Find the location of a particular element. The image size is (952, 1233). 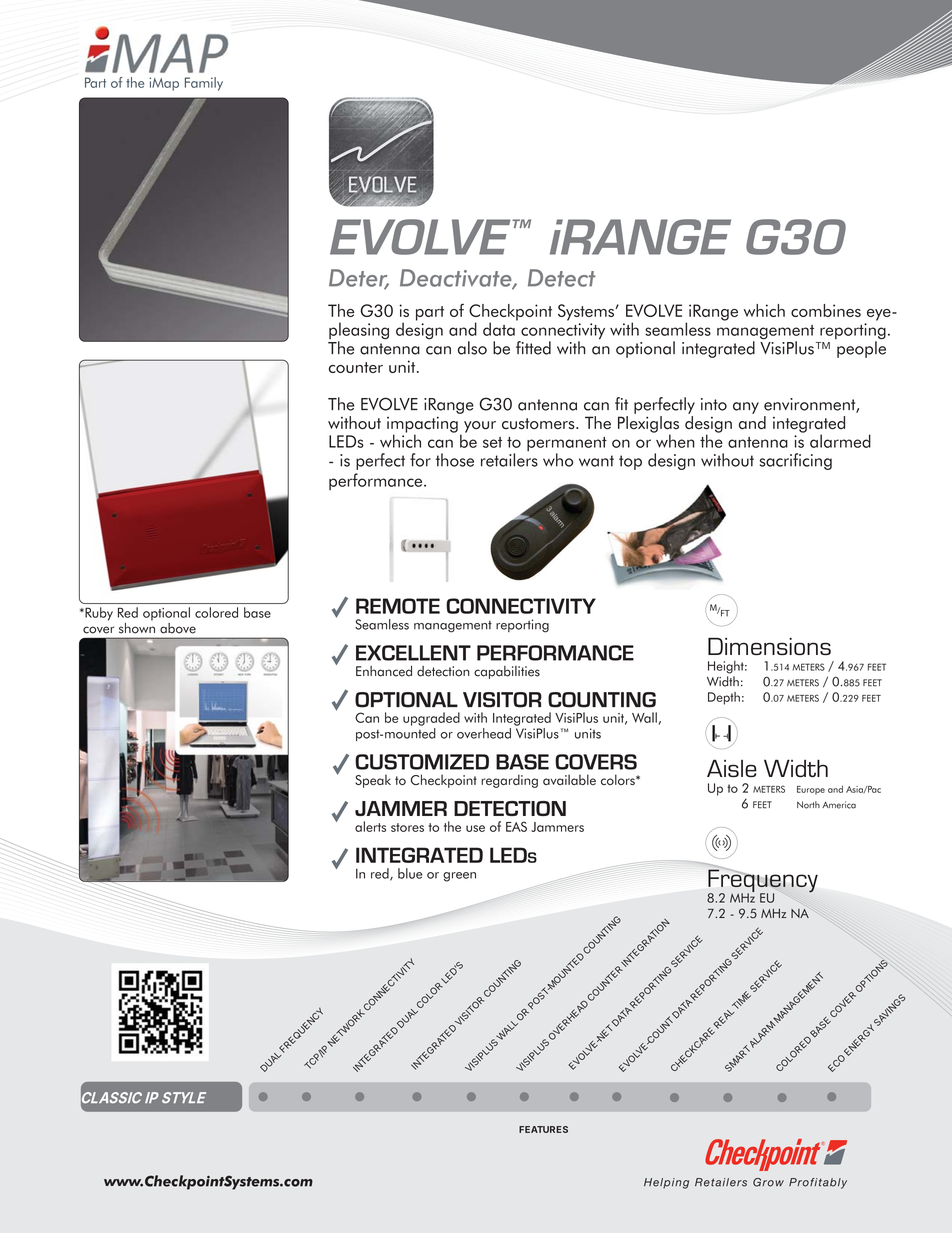

Deactivate is located at coordinates (457, 279).
